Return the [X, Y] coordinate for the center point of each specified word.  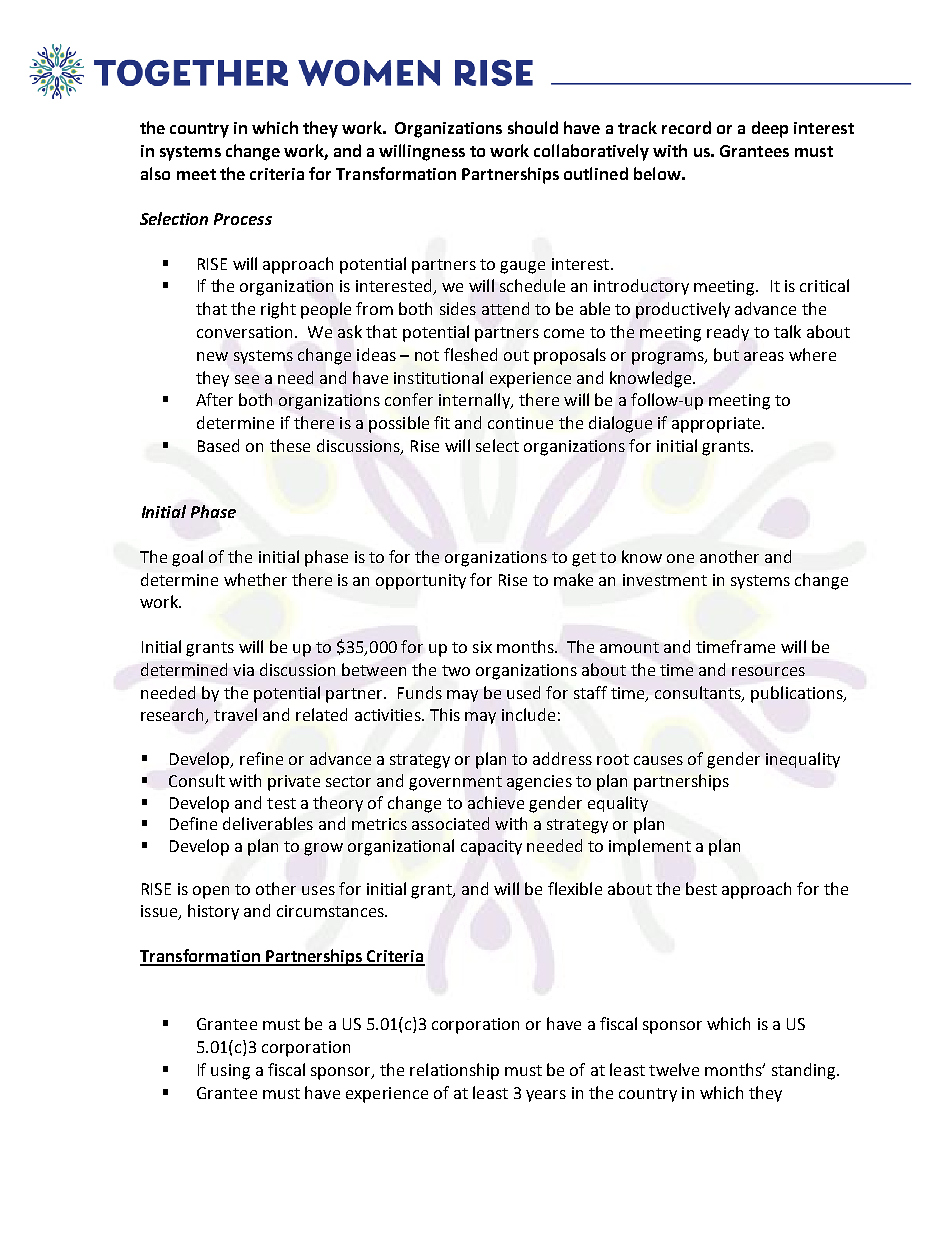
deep [770, 129]
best [701, 888]
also [155, 173]
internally [475, 401]
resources [768, 671]
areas [764, 356]
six [482, 647]
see [247, 379]
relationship [454, 1071]
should [533, 127]
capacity [491, 848]
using [230, 1072]
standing [805, 1071]
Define [193, 823]
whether [255, 579]
